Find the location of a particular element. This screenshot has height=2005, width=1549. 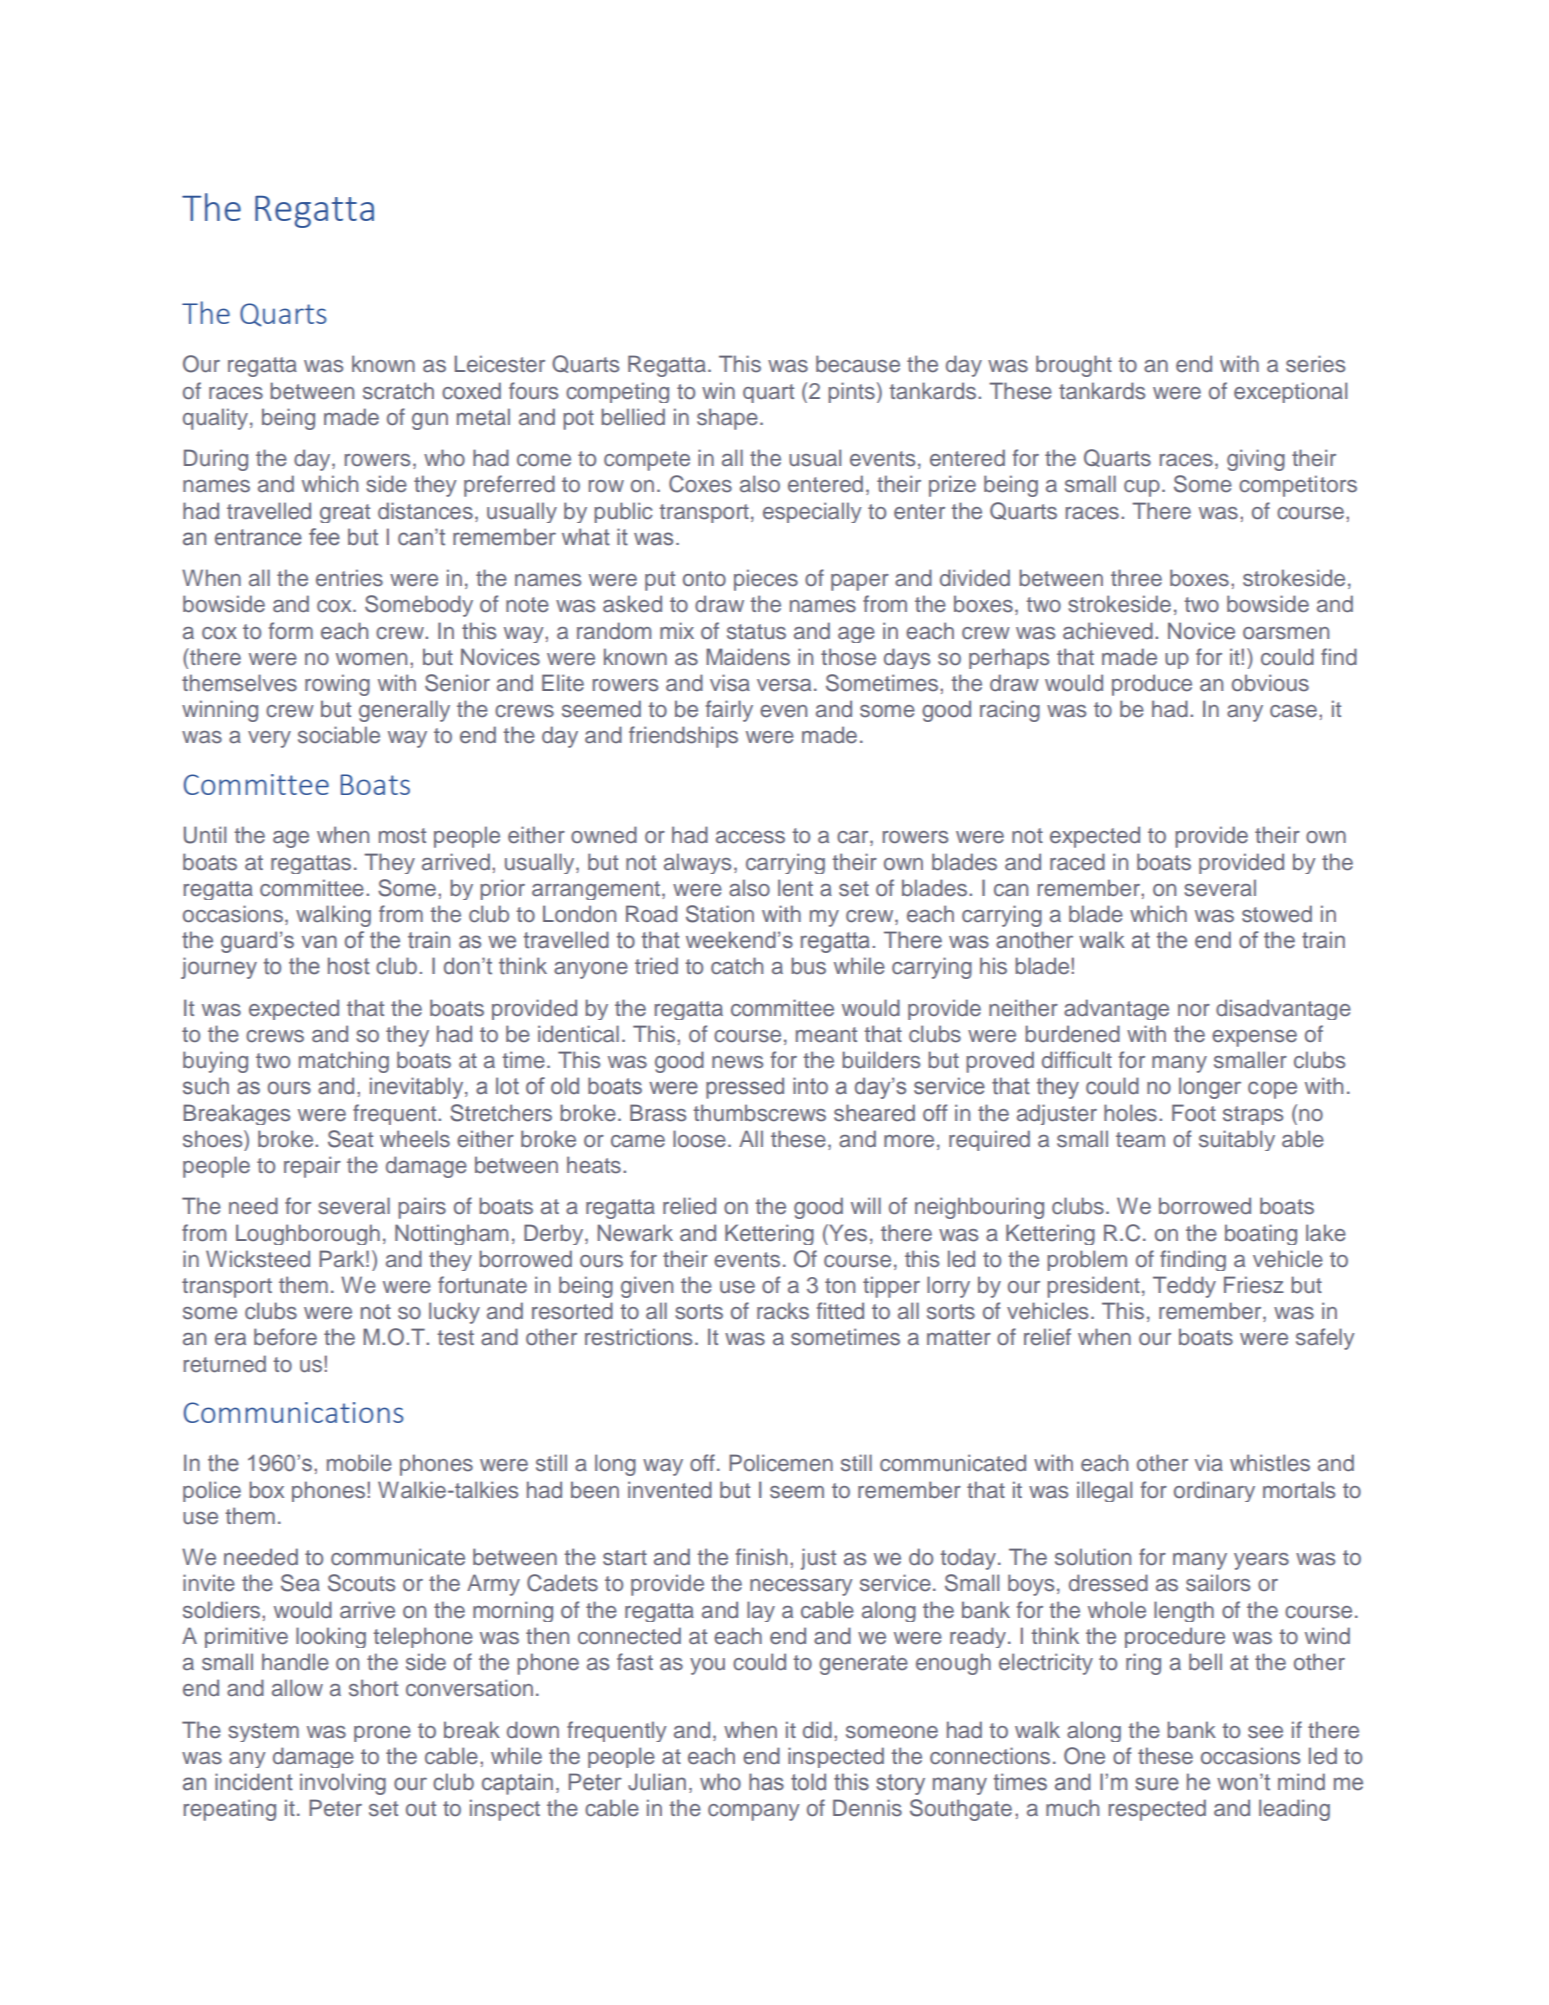

pressed is located at coordinates (745, 1088).
